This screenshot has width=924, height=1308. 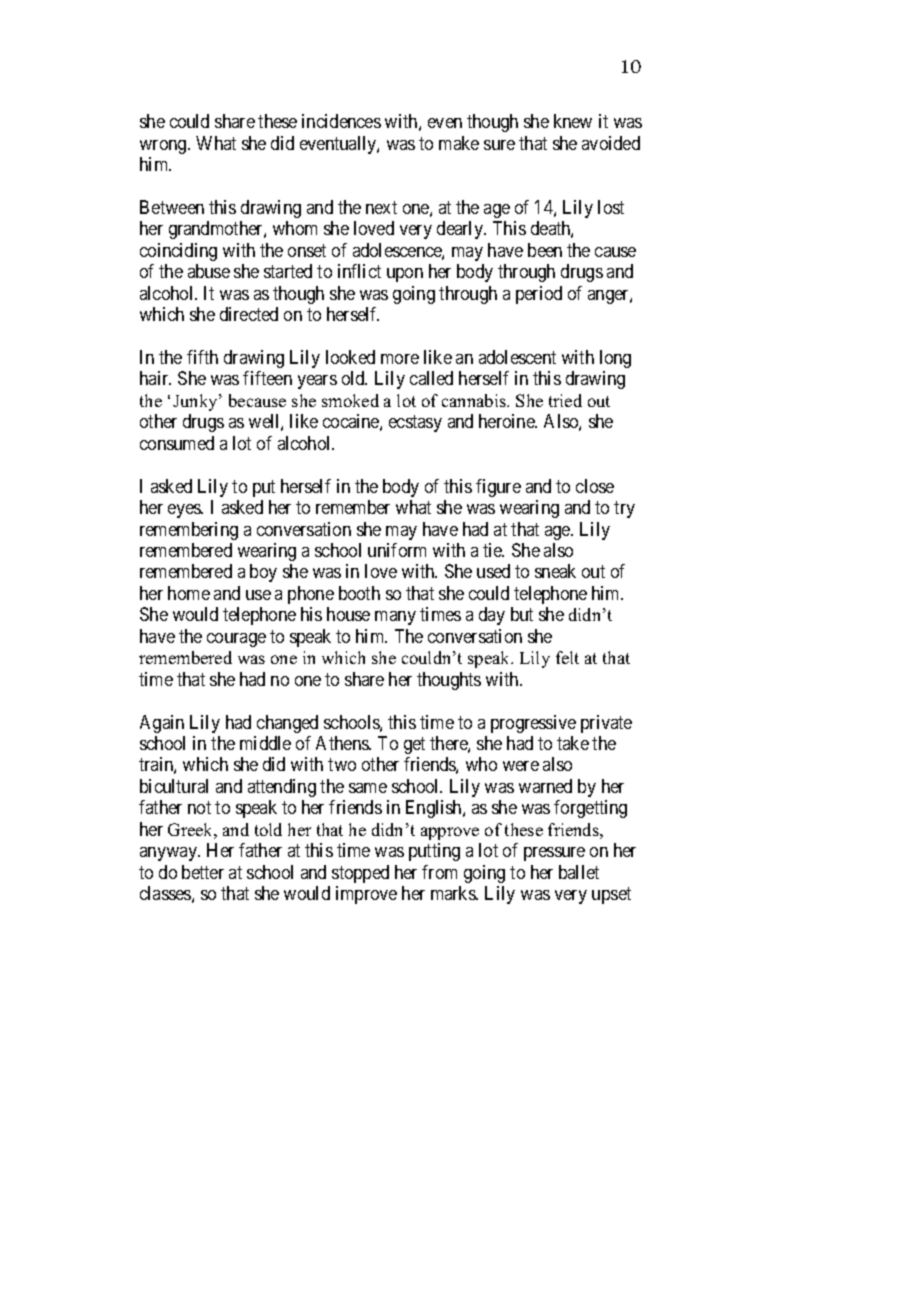 What do you see at coordinates (595, 486) in the screenshot?
I see `close` at bounding box center [595, 486].
